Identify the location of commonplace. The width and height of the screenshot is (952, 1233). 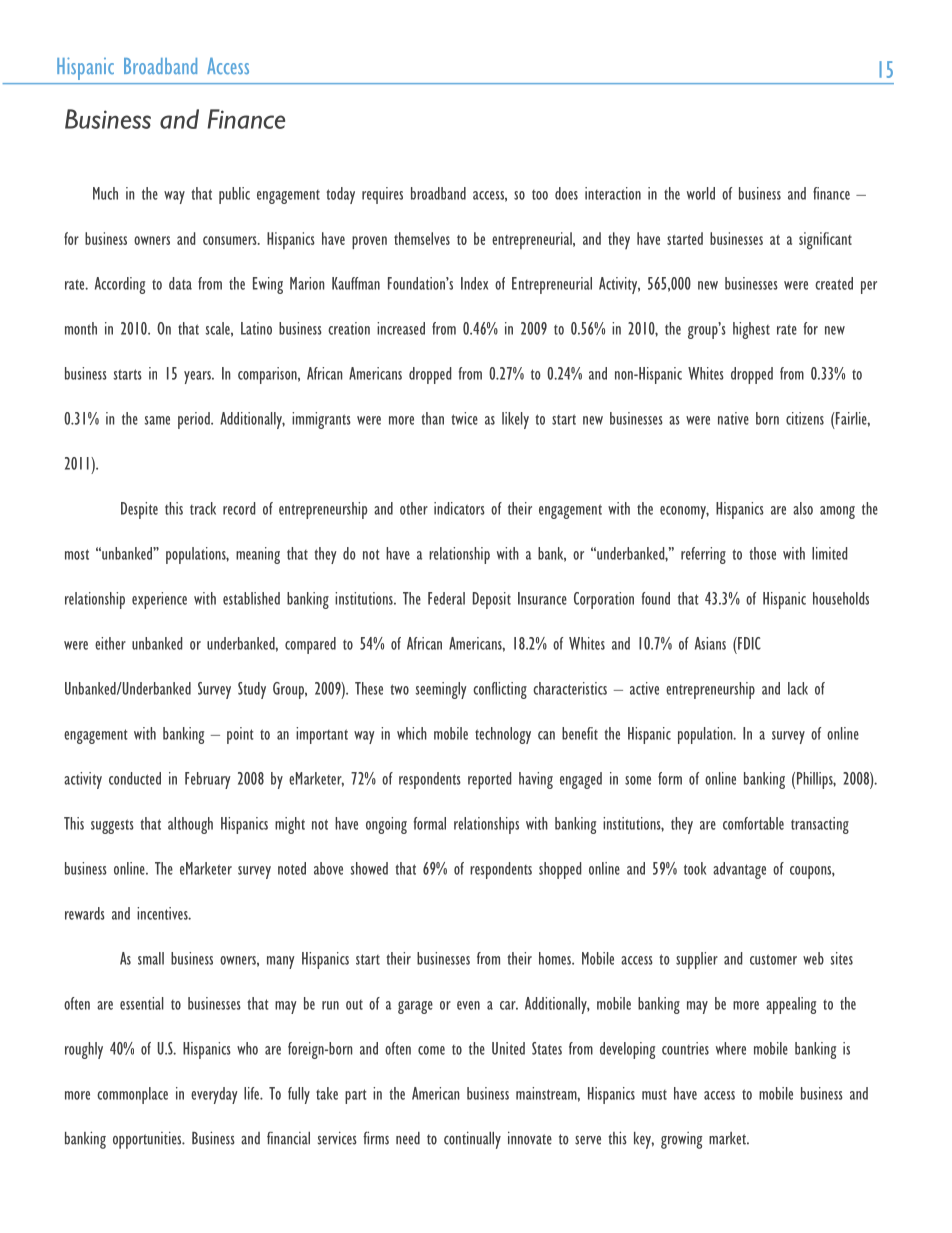
(132, 1095).
